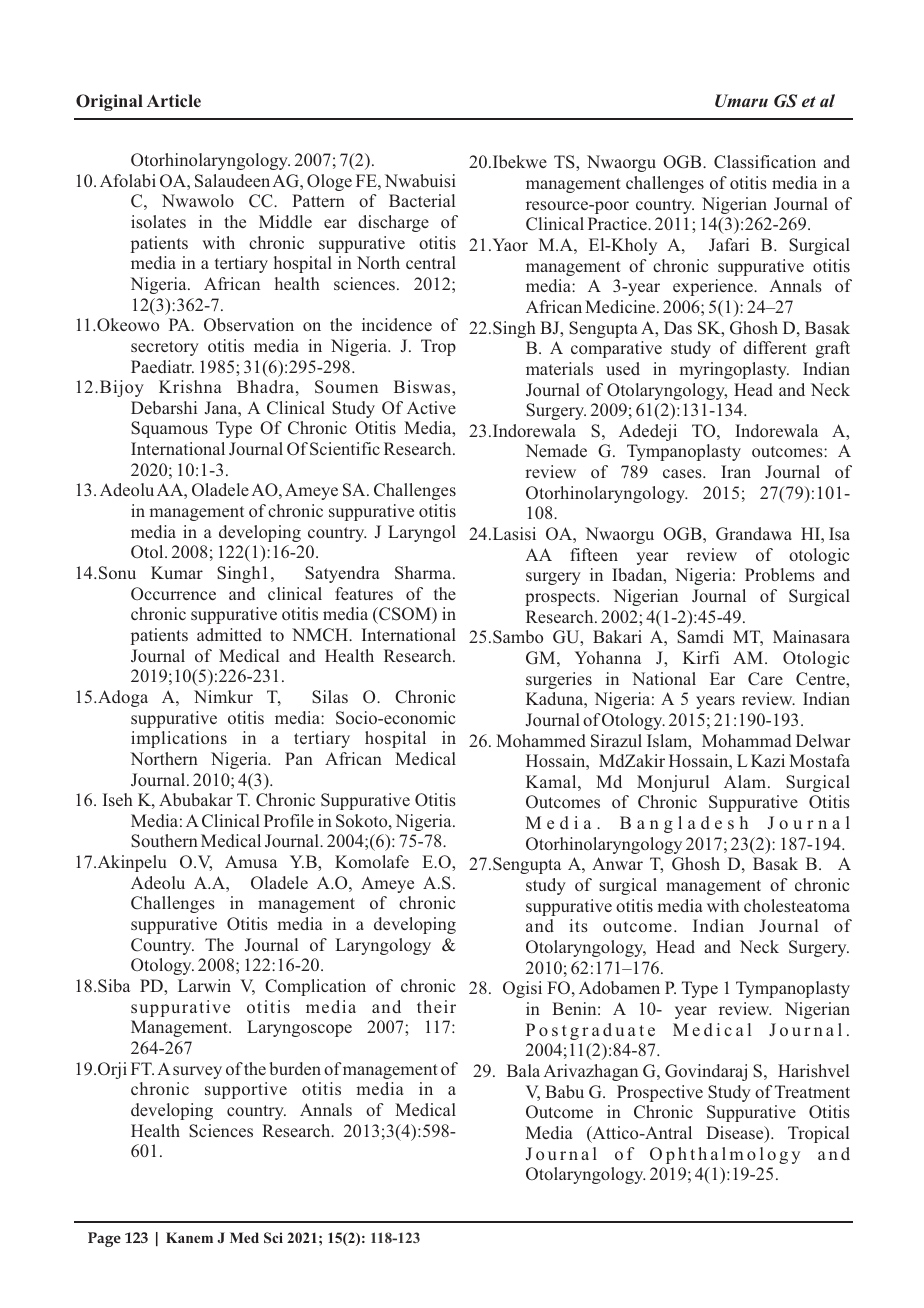 The image size is (924, 1308). Describe the element at coordinates (564, 1091) in the document. I see `Babu` at that location.
